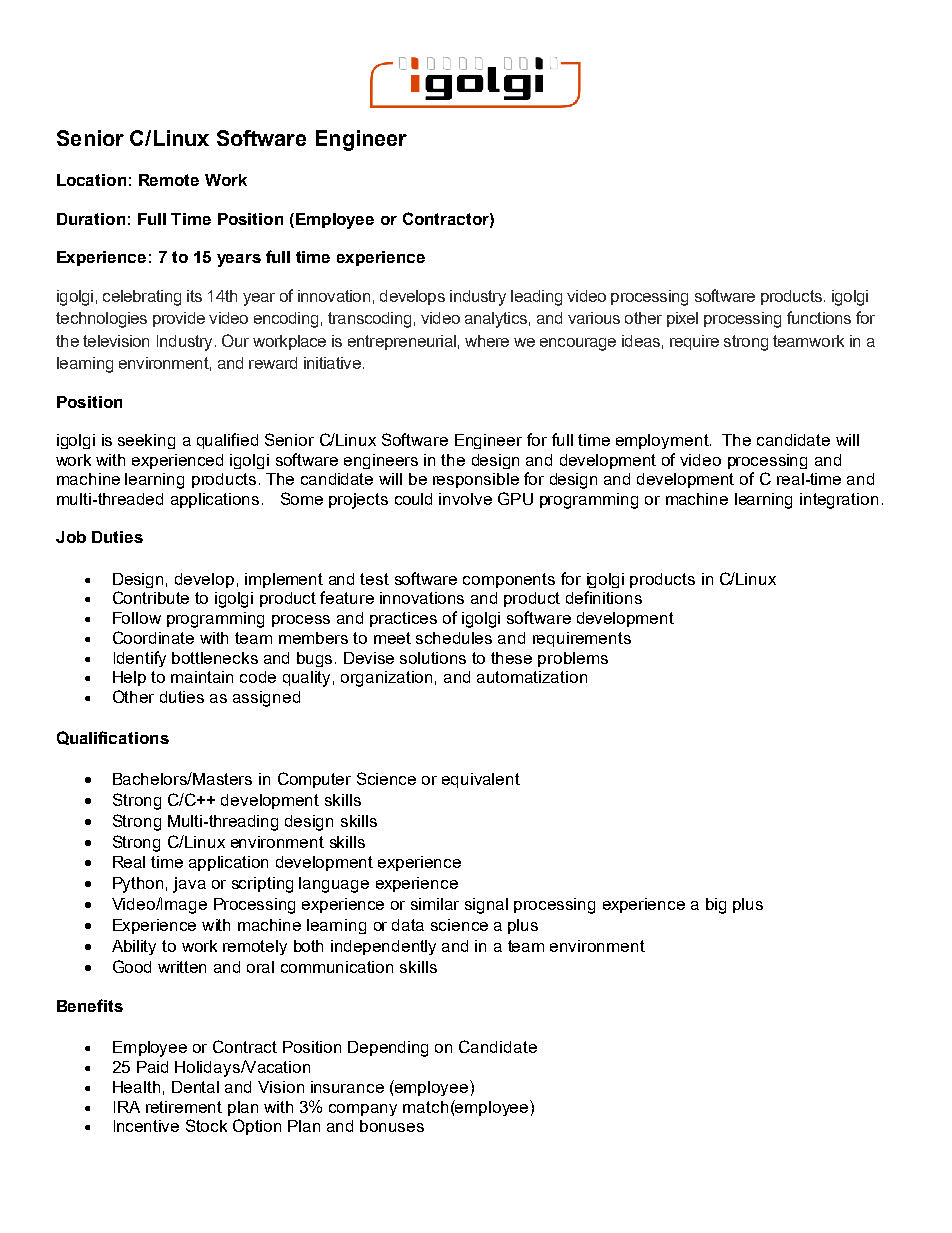 Image resolution: width=952 pixels, height=1233 pixels. Describe the element at coordinates (388, 1049) in the page. I see `Depending` at that location.
